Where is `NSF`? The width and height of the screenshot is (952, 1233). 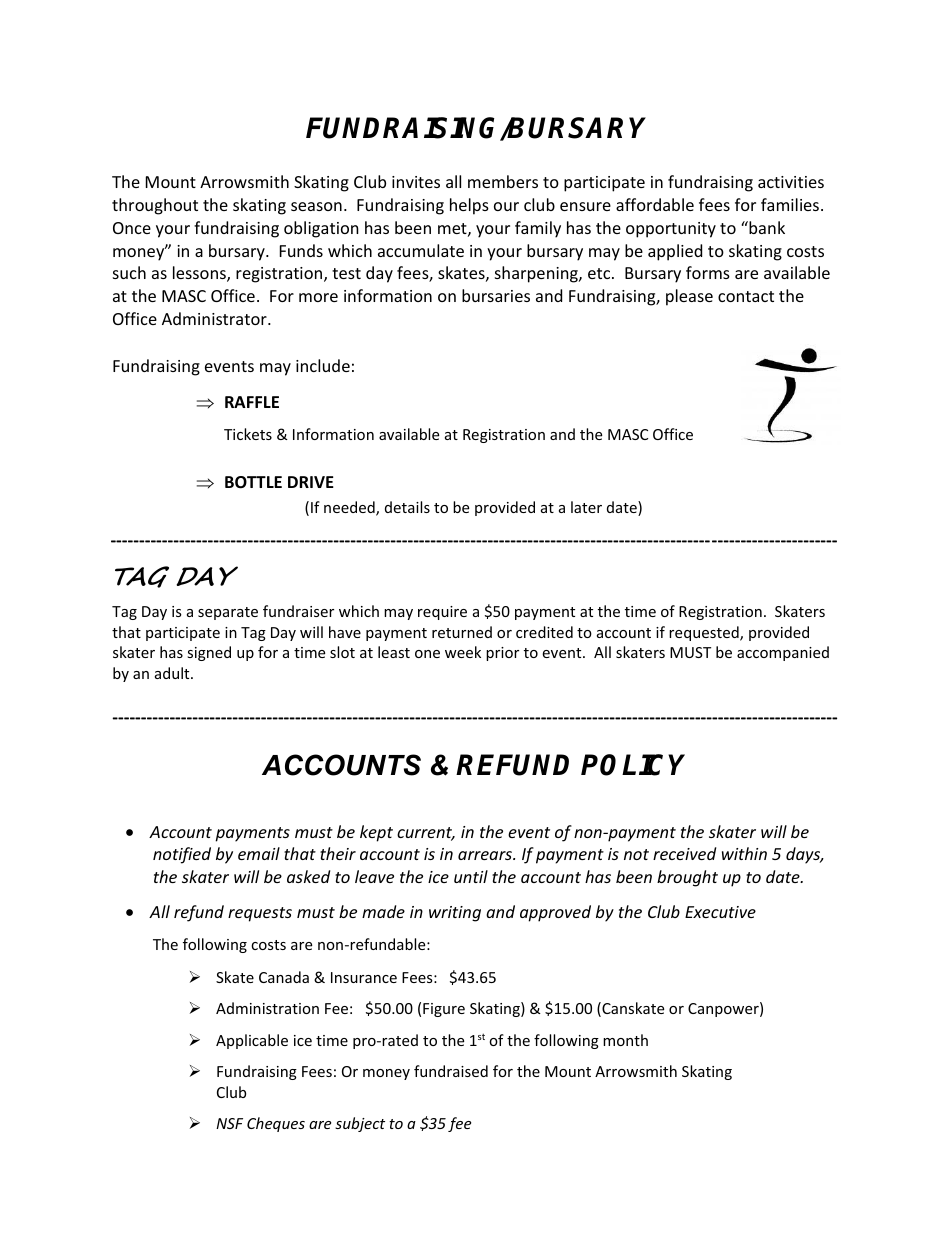
NSF is located at coordinates (229, 1123).
